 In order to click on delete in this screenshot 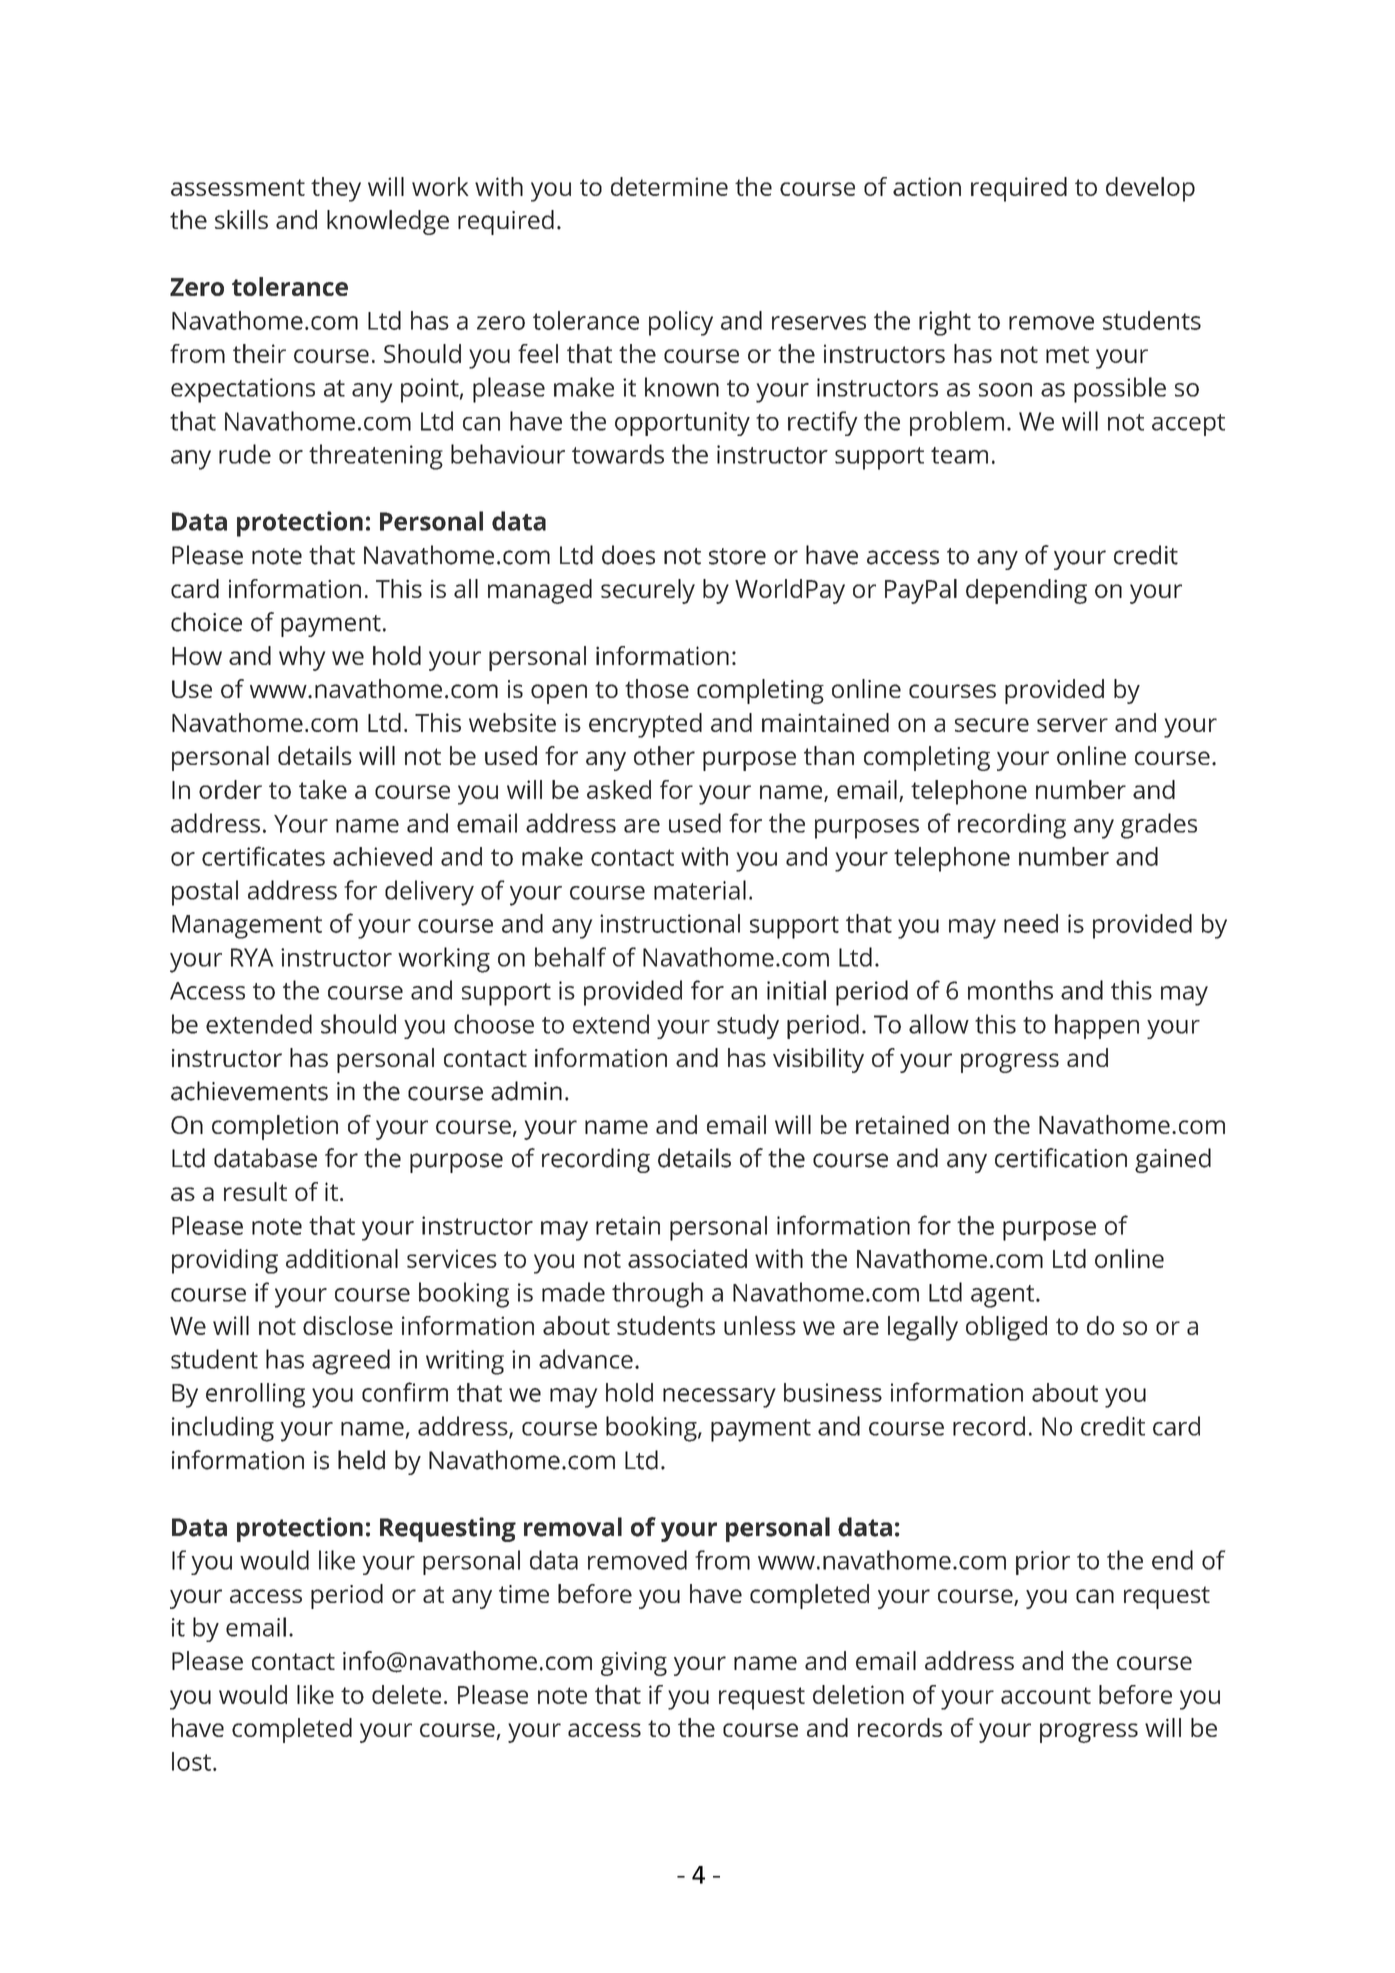, I will do `click(406, 1694)`.
